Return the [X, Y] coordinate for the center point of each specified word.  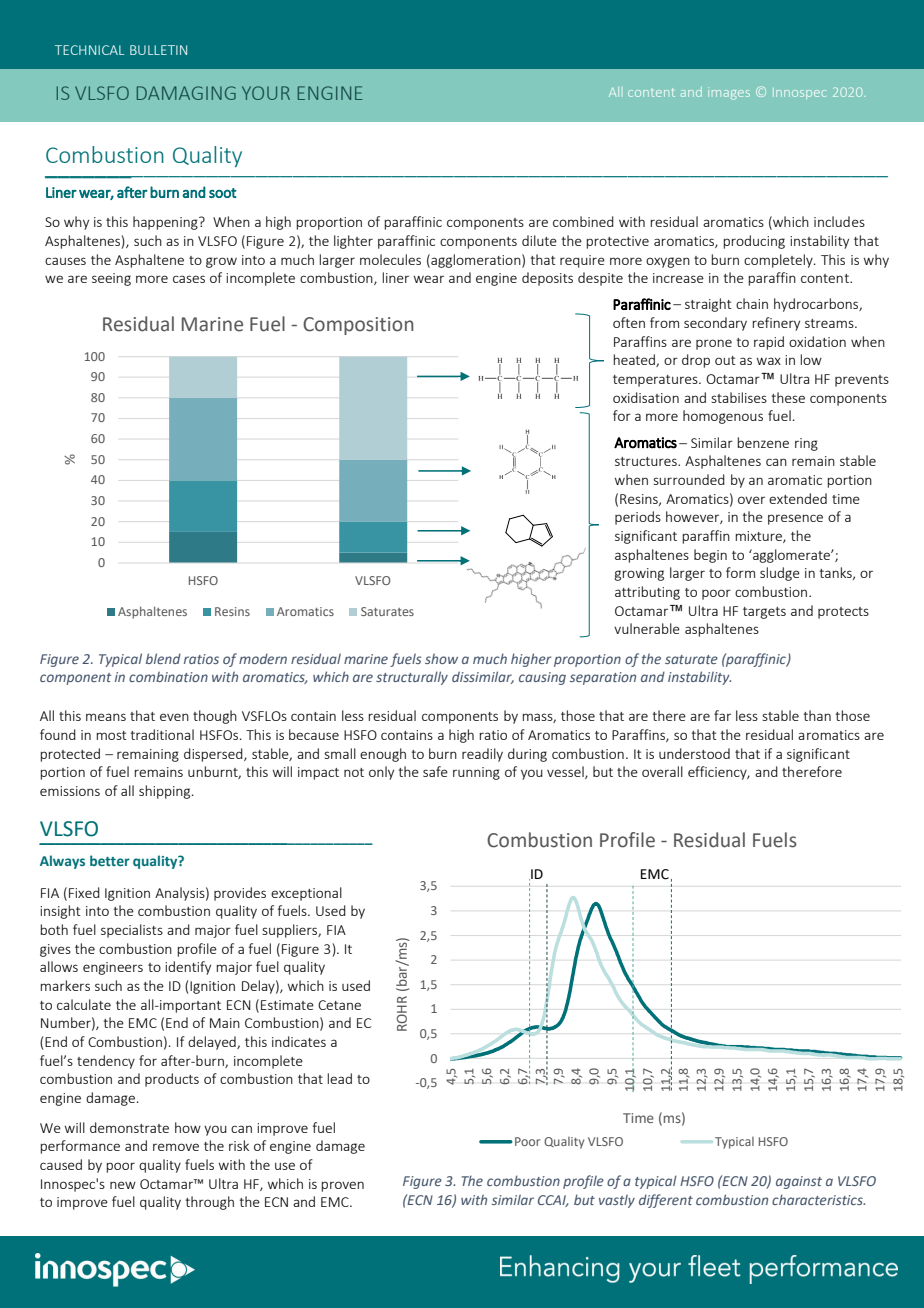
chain [752, 303]
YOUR [266, 93]
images [729, 93]
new [123, 1185]
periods [638, 518]
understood [694, 753]
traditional [162, 734]
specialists [132, 931]
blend [163, 658]
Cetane [339, 1005]
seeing [111, 279]
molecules [390, 259]
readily [482, 755]
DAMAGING [186, 93]
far [722, 715]
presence [795, 519]
